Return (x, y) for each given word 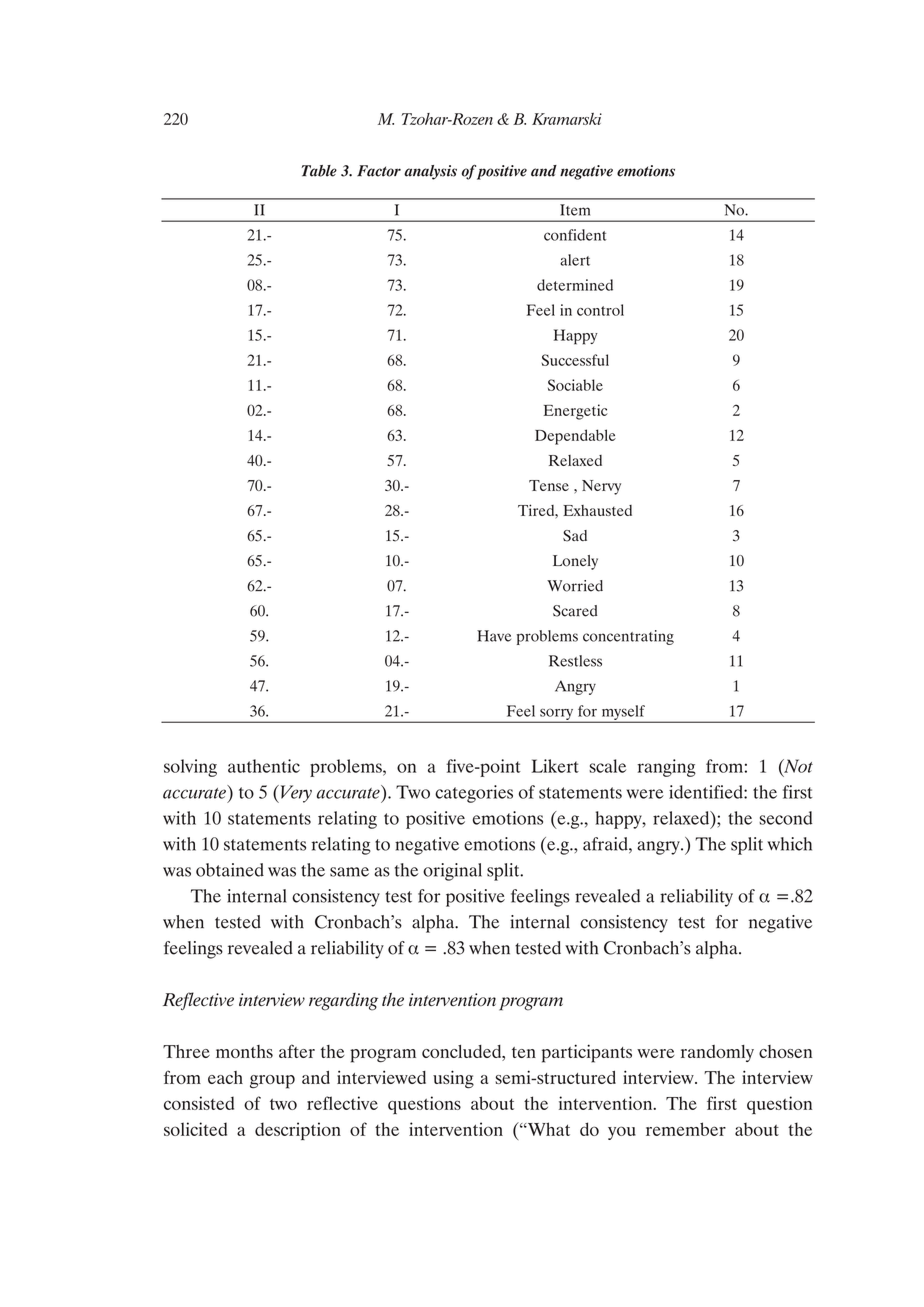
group (272, 1082)
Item (575, 210)
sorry (557, 715)
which (789, 844)
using (453, 1079)
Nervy (601, 487)
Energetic (576, 412)
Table (319, 171)
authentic (264, 766)
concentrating (628, 637)
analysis (430, 172)
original (452, 872)
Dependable (575, 437)
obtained (230, 870)
